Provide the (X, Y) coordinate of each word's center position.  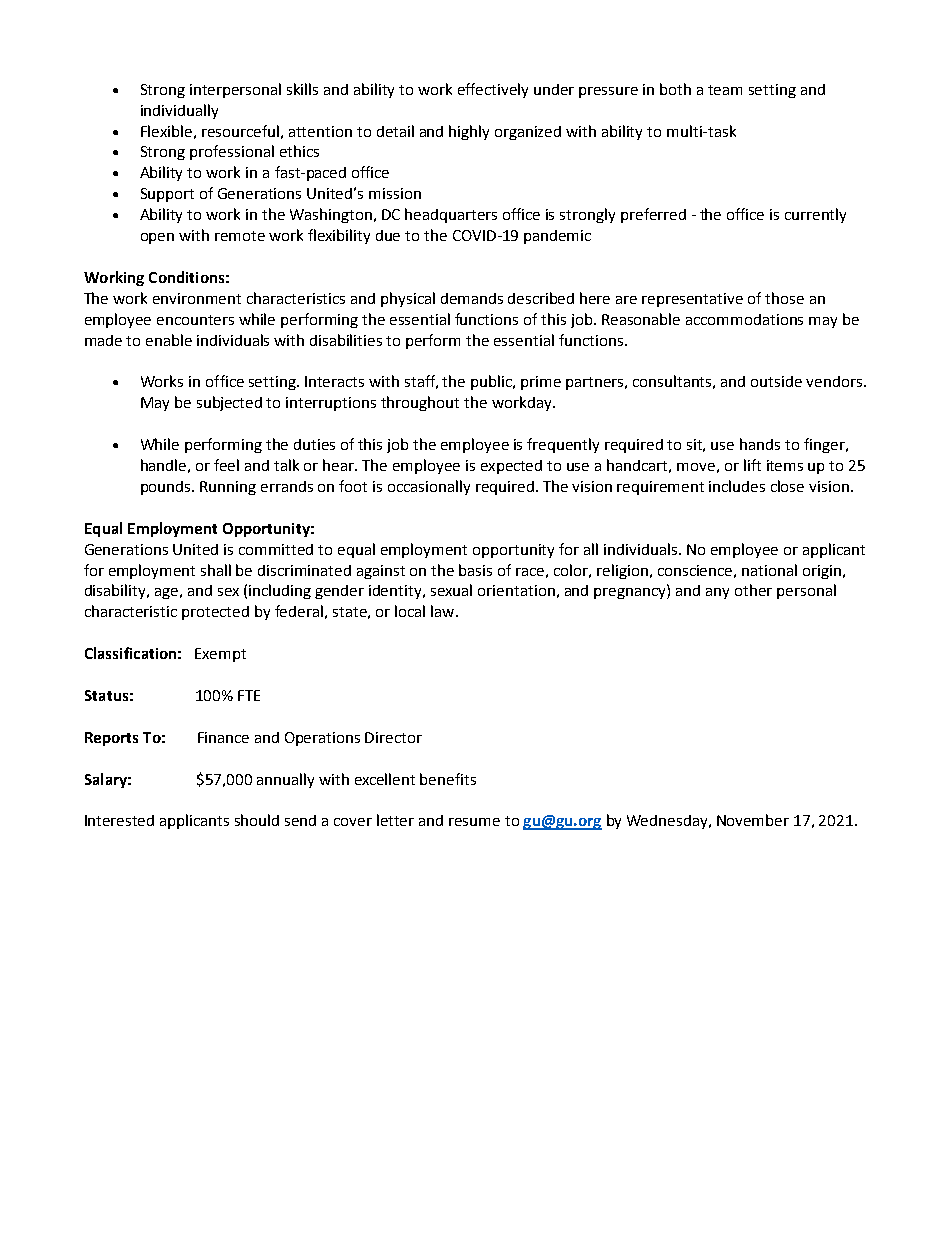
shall (216, 570)
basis (475, 570)
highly (469, 132)
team (725, 90)
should (257, 820)
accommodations (744, 319)
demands (472, 298)
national (769, 570)
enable (169, 340)
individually (179, 111)
